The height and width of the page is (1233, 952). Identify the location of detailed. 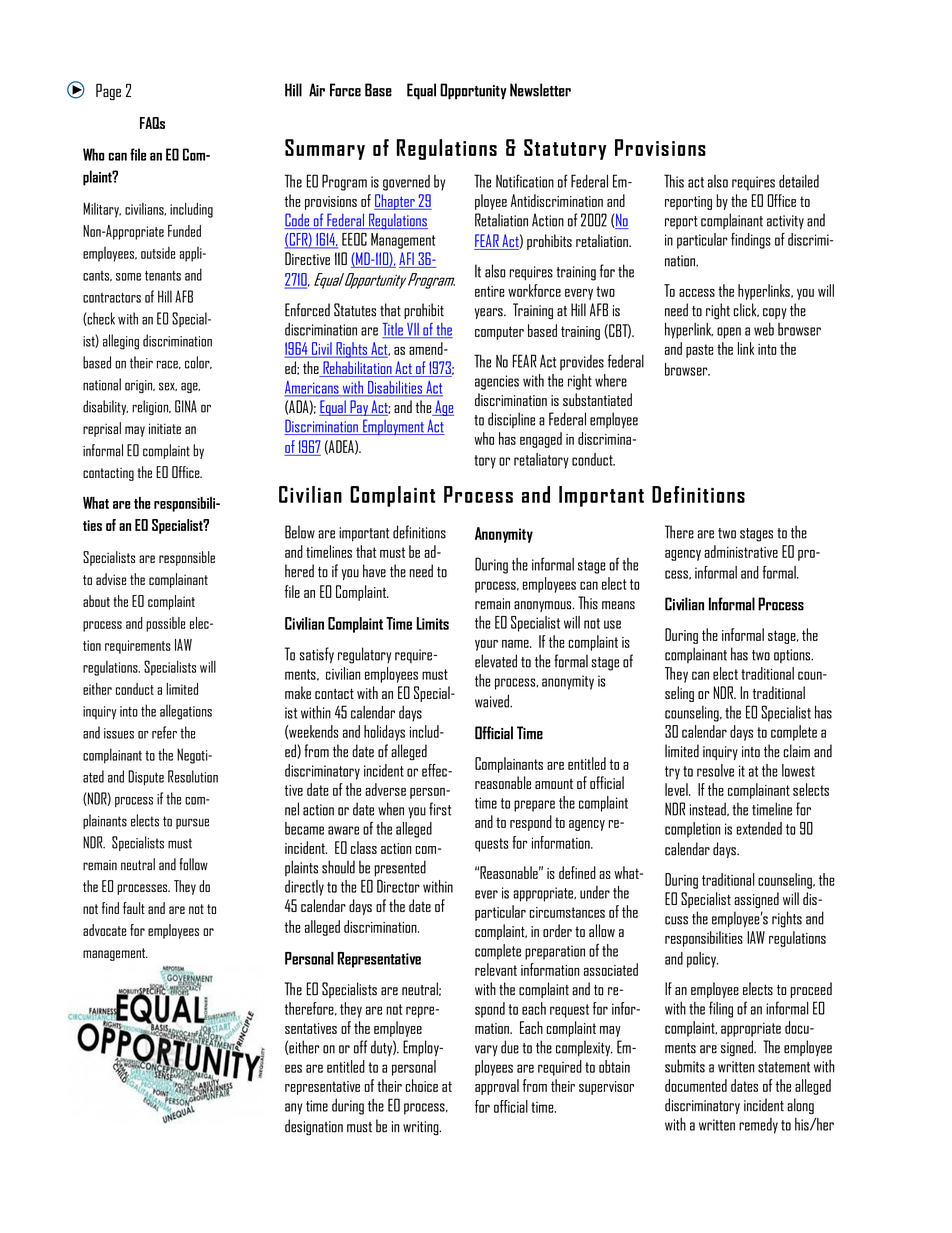
(799, 181).
